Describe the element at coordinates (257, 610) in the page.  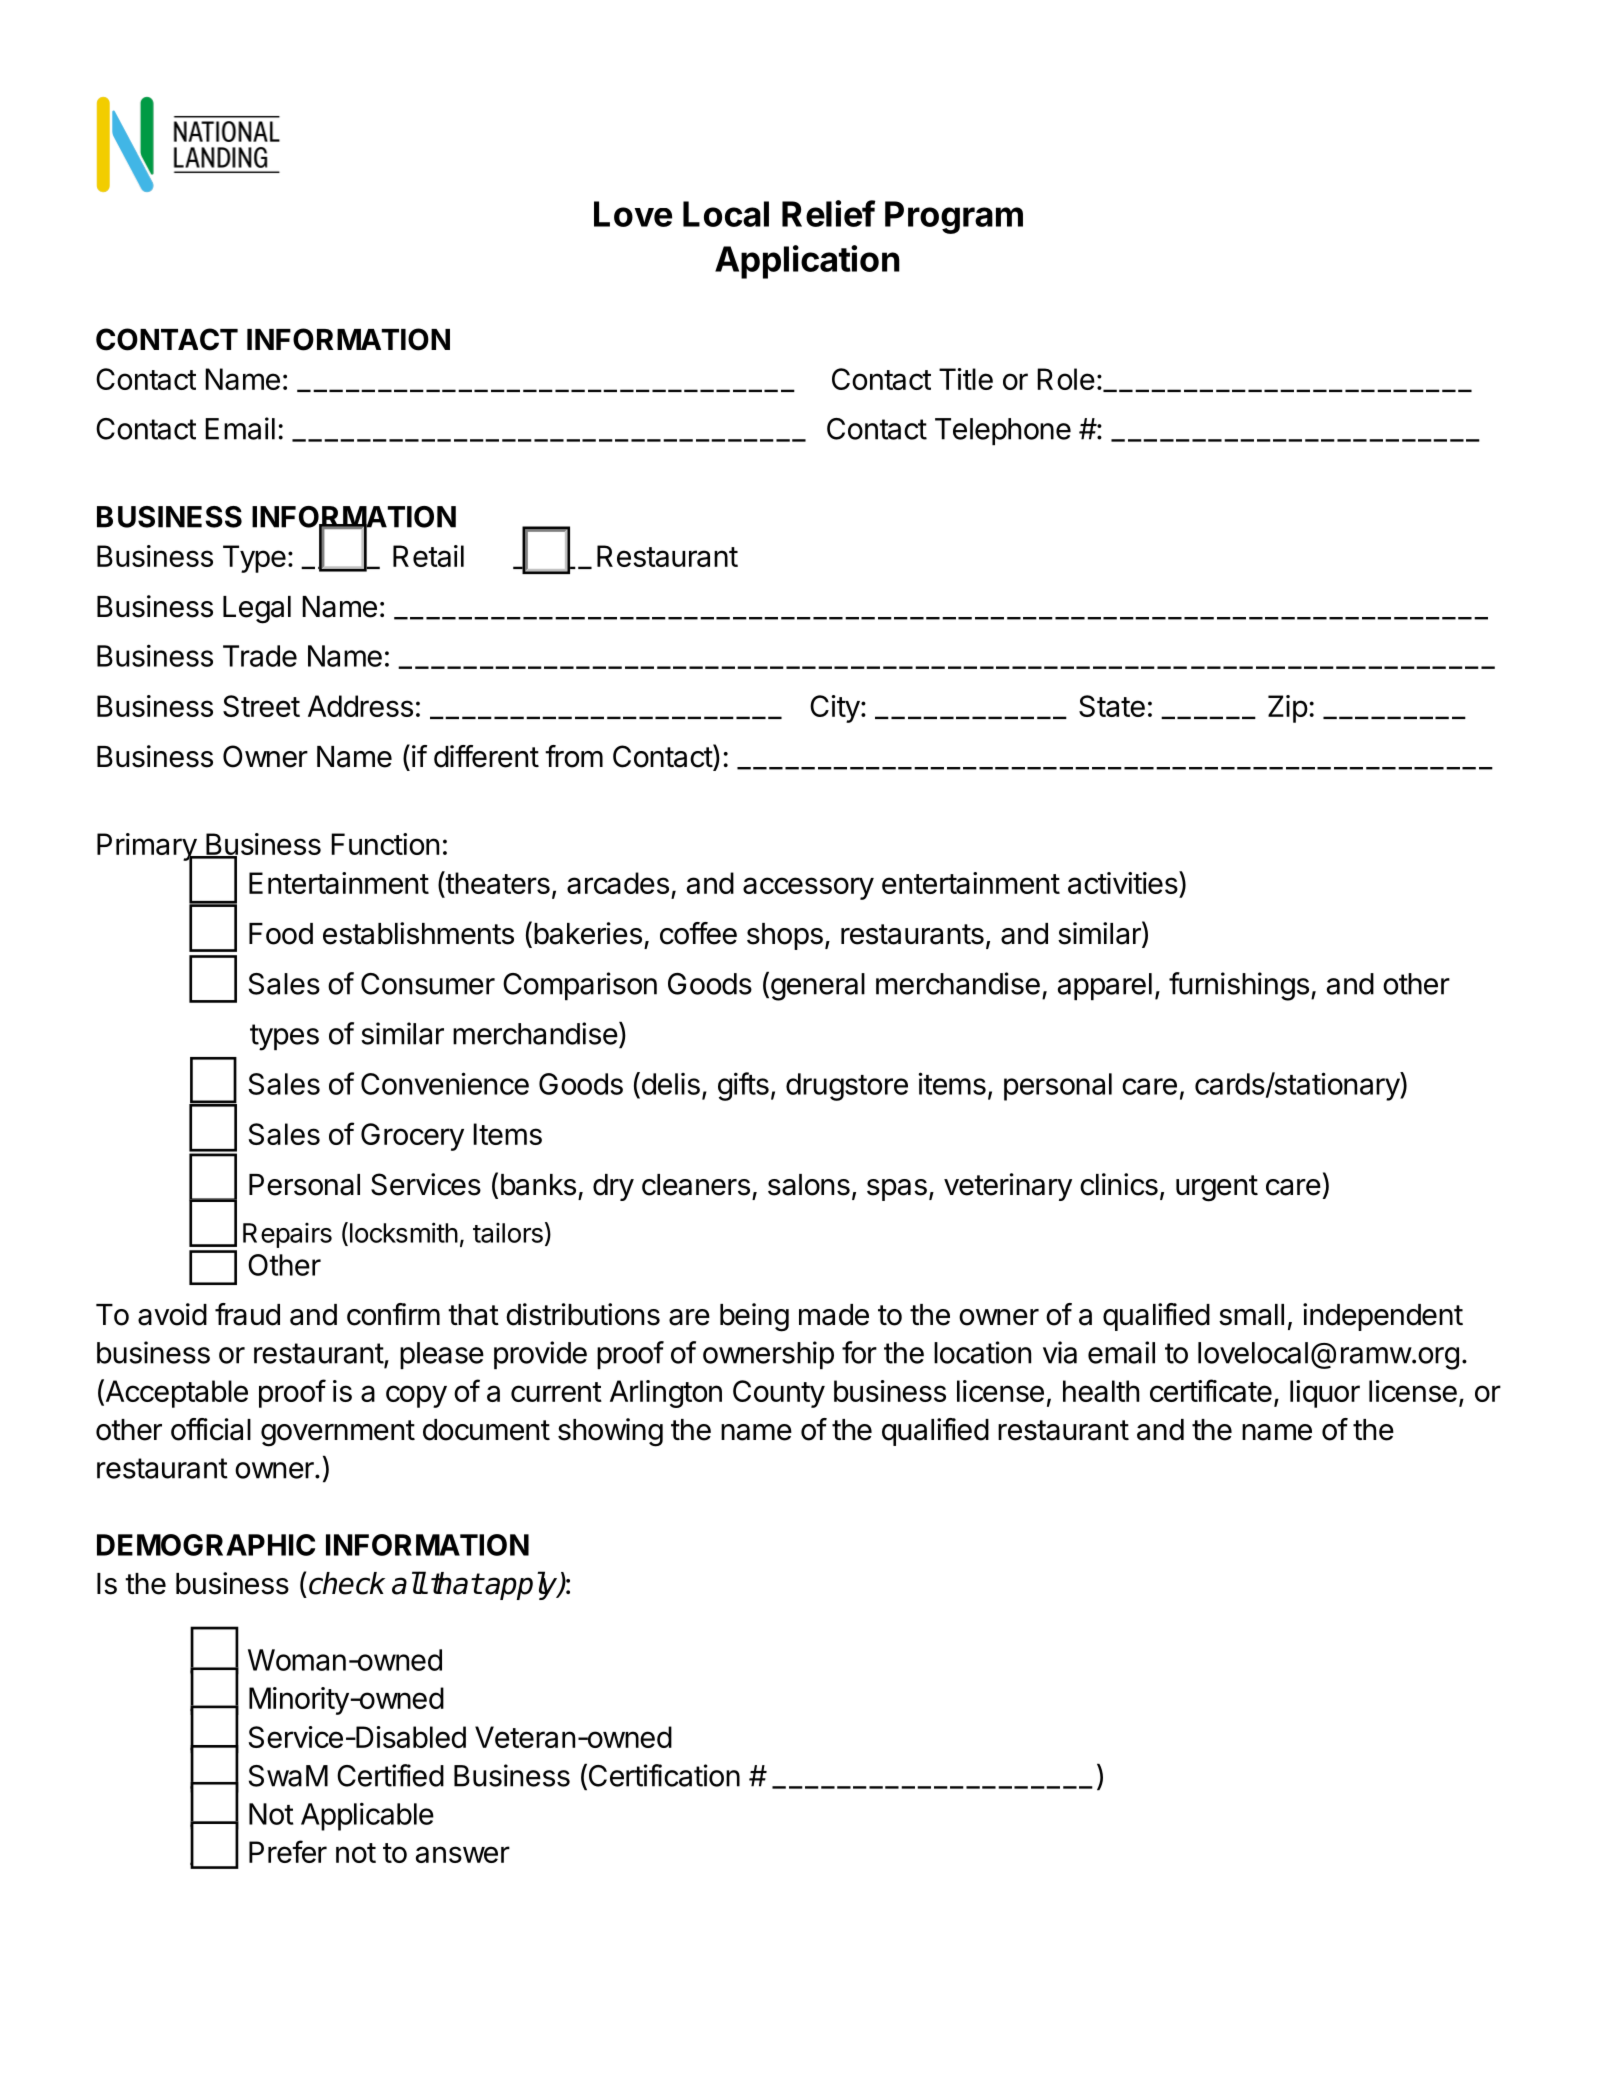
I see `Legal` at that location.
